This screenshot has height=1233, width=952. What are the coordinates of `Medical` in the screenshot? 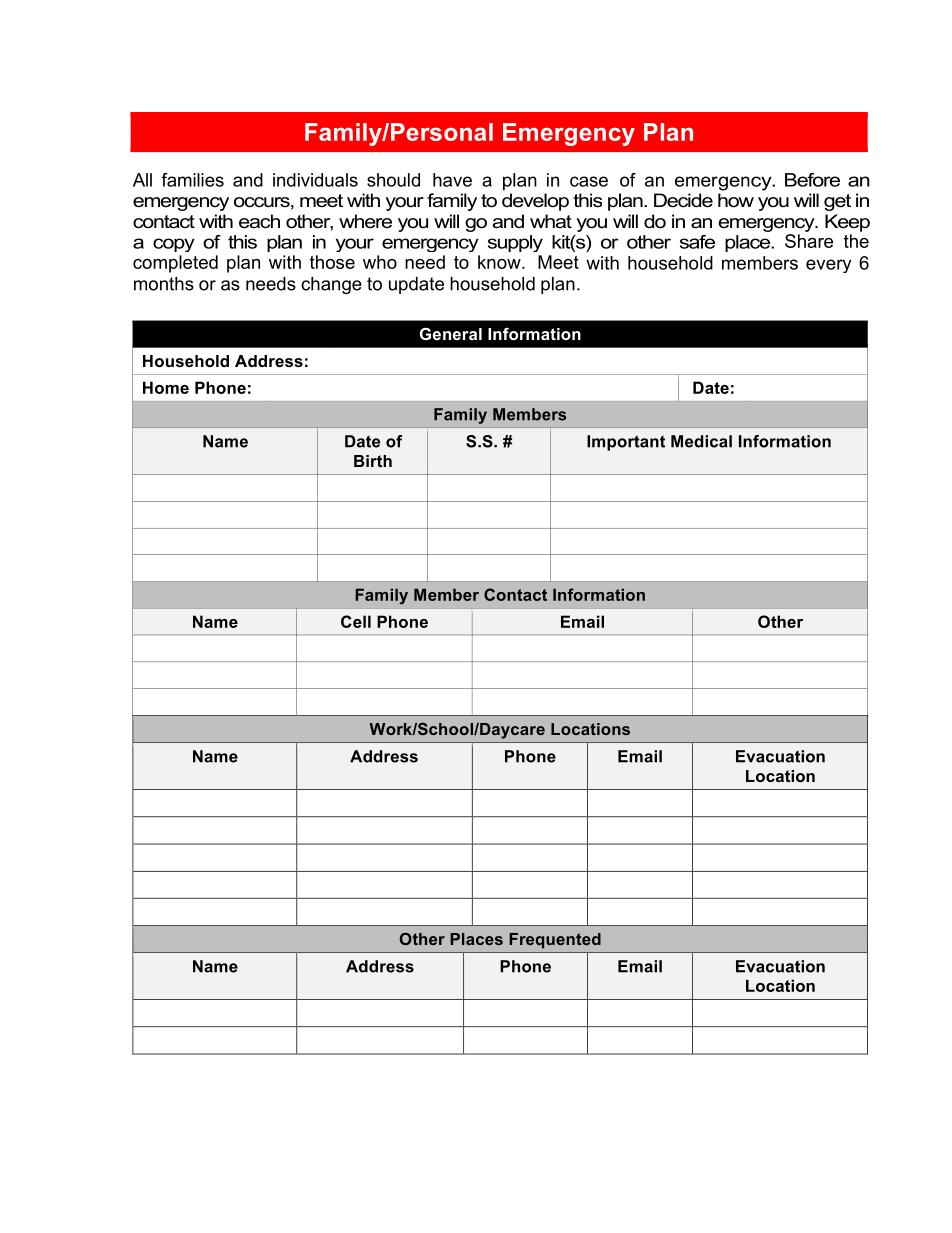 It's located at (701, 441).
